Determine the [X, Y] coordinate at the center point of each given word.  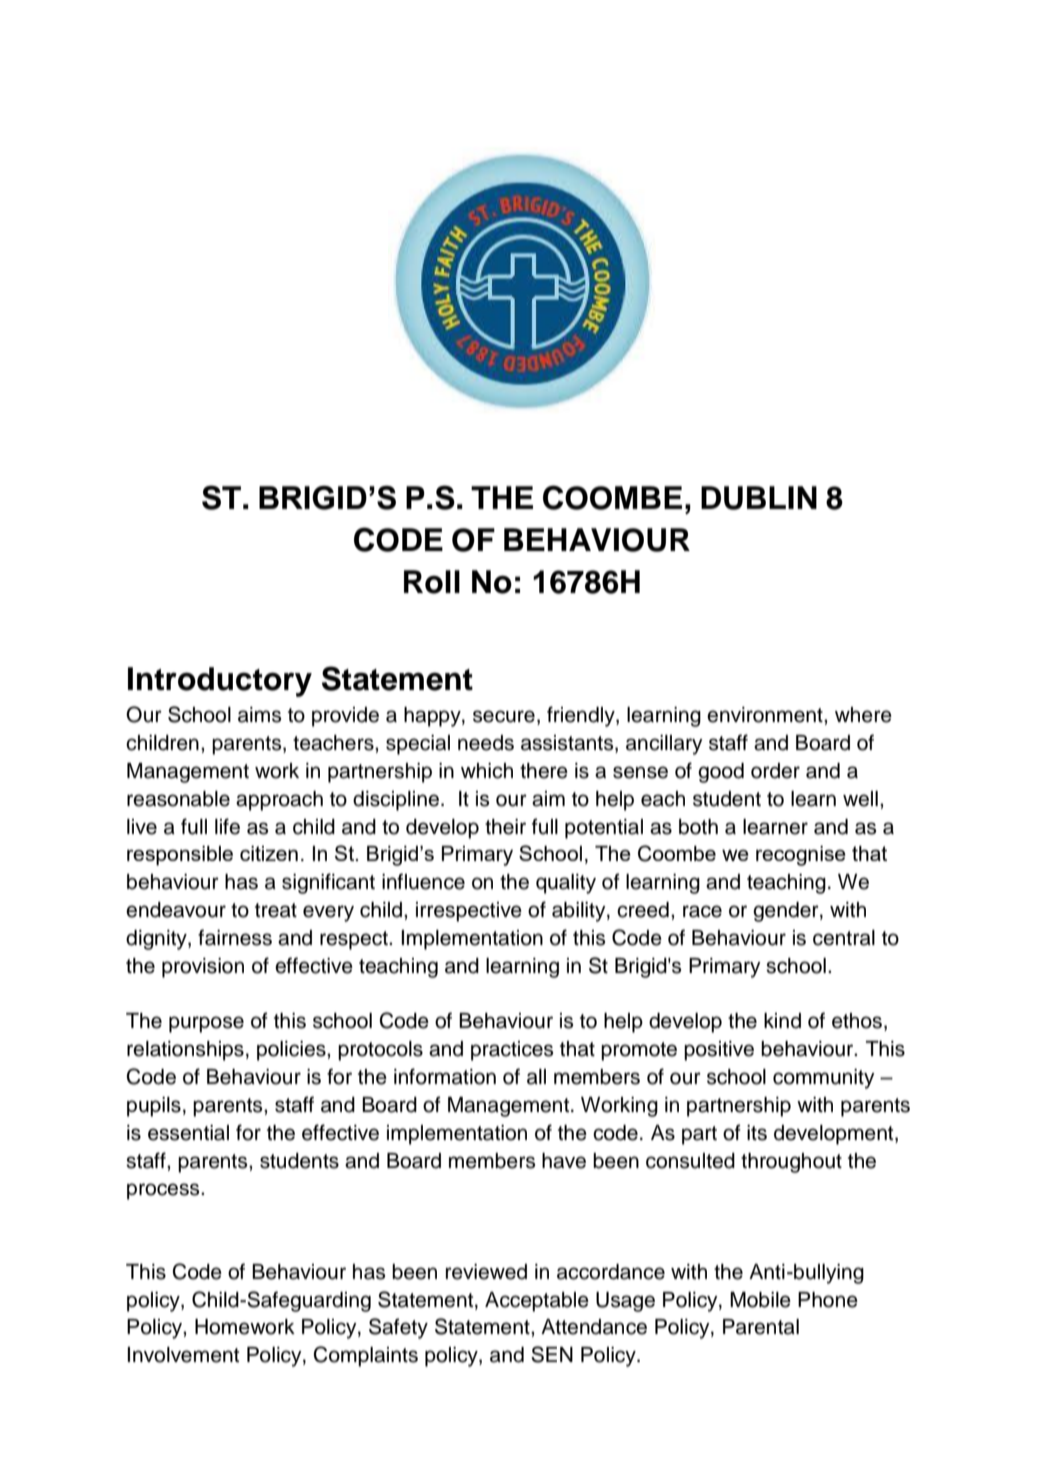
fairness [235, 937]
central [844, 938]
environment [766, 715]
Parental [761, 1327]
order [775, 771]
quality [566, 884]
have [564, 1161]
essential [188, 1133]
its [757, 1133]
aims [259, 715]
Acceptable [537, 1302]
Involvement [183, 1355]
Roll [432, 582]
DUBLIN [759, 498]
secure [504, 716]
